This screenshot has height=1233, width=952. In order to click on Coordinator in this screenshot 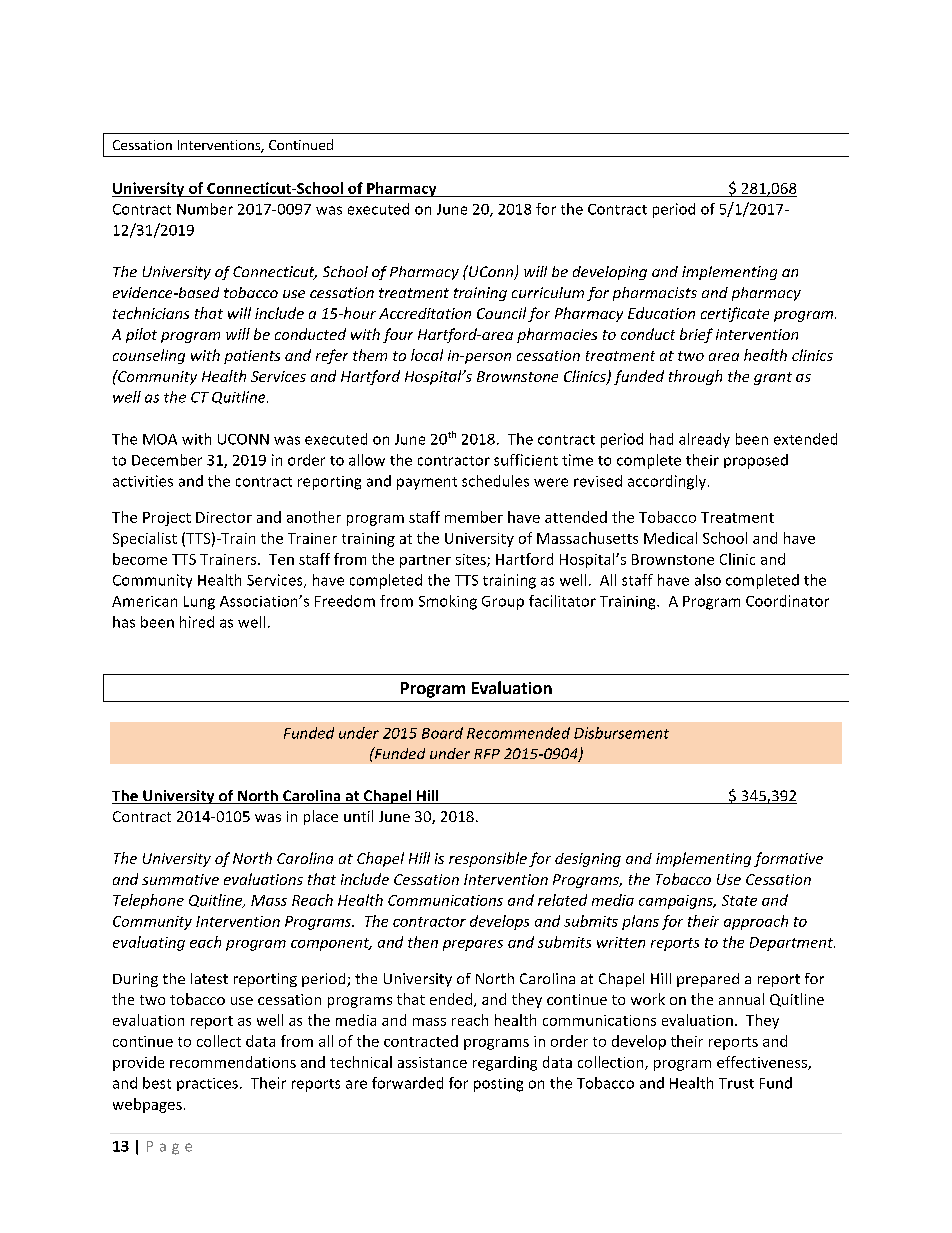, I will do `click(787, 601)`.
